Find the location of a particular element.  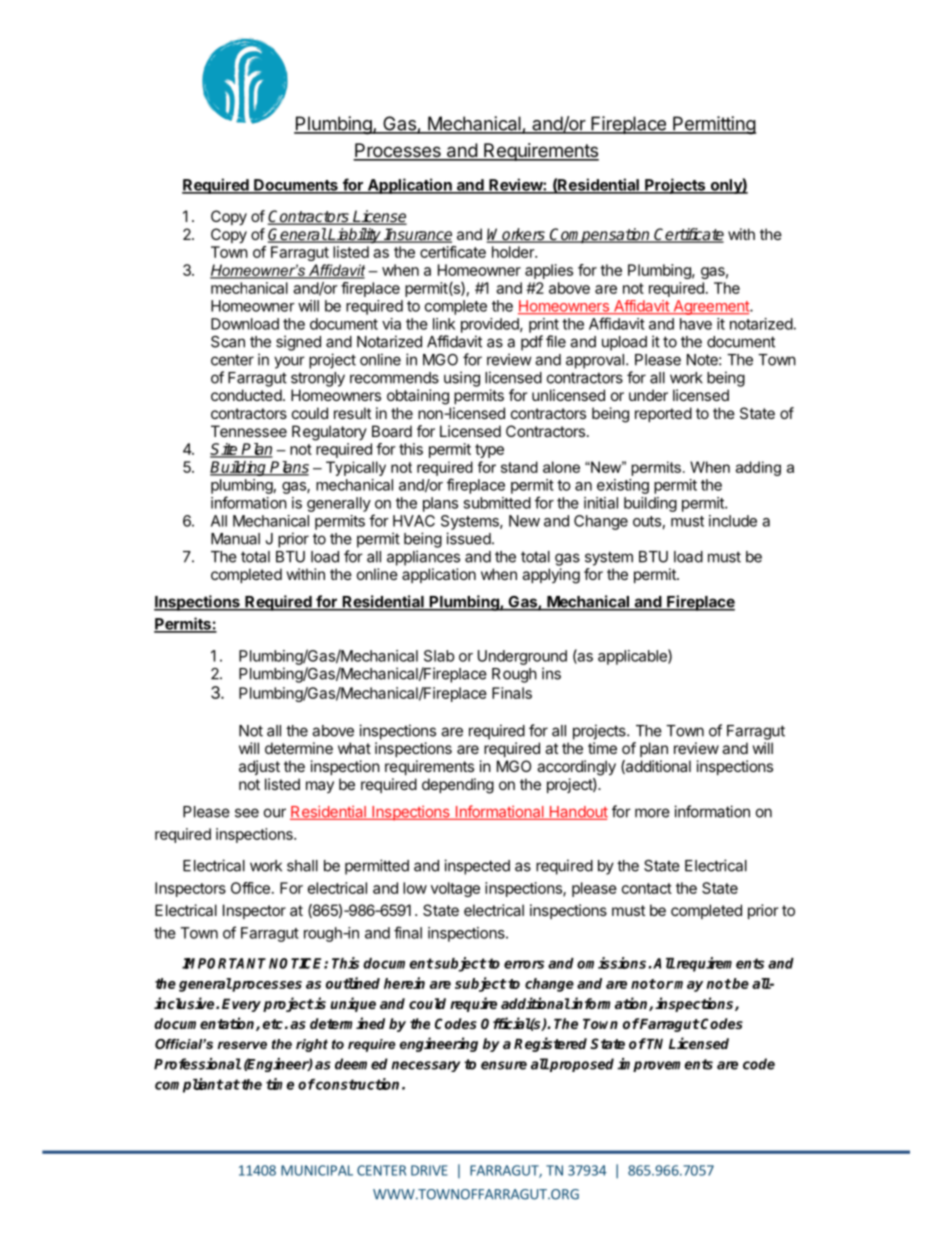

DRIVE is located at coordinates (429, 1170).
